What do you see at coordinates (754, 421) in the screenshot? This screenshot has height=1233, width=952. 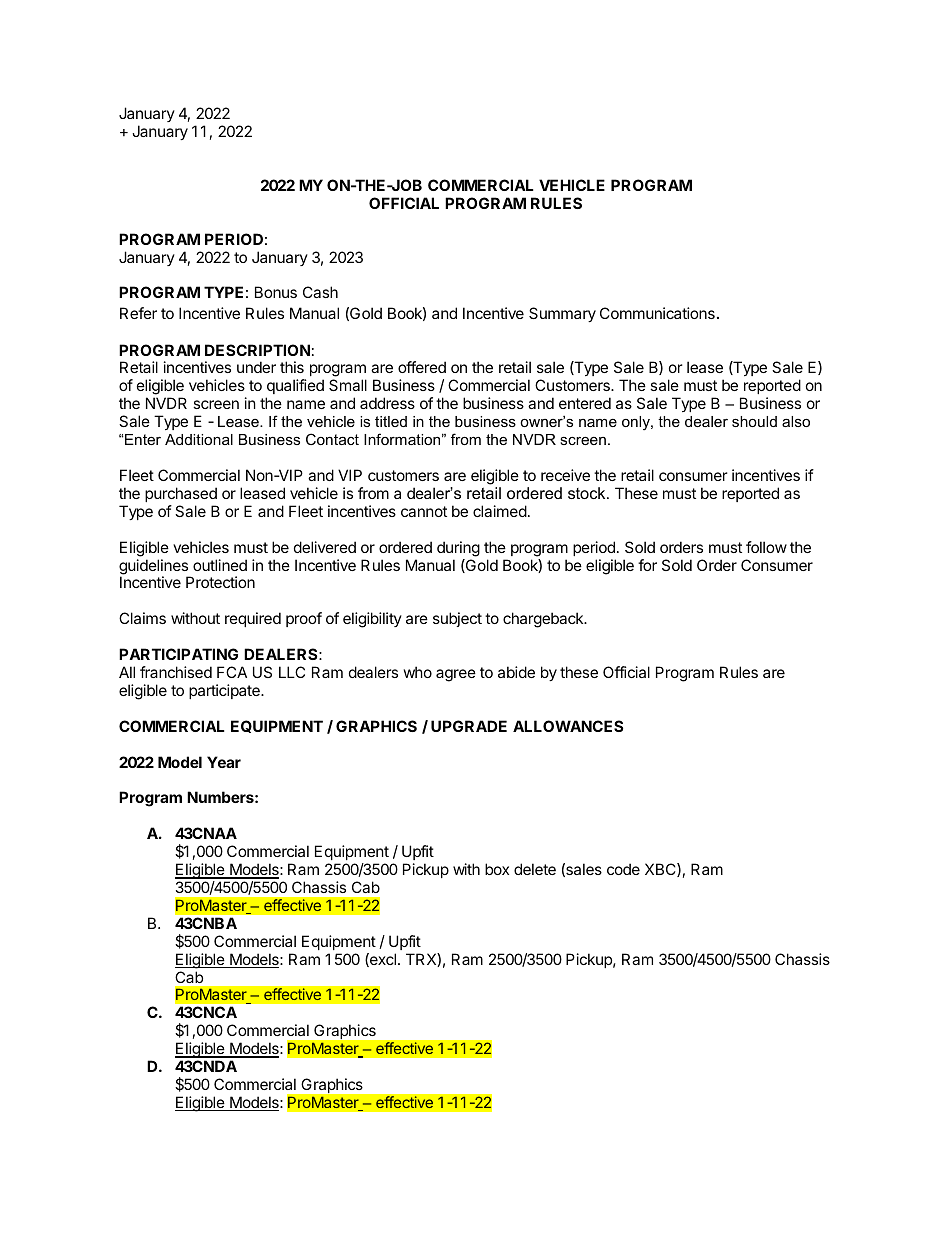 I see `should` at bounding box center [754, 421].
